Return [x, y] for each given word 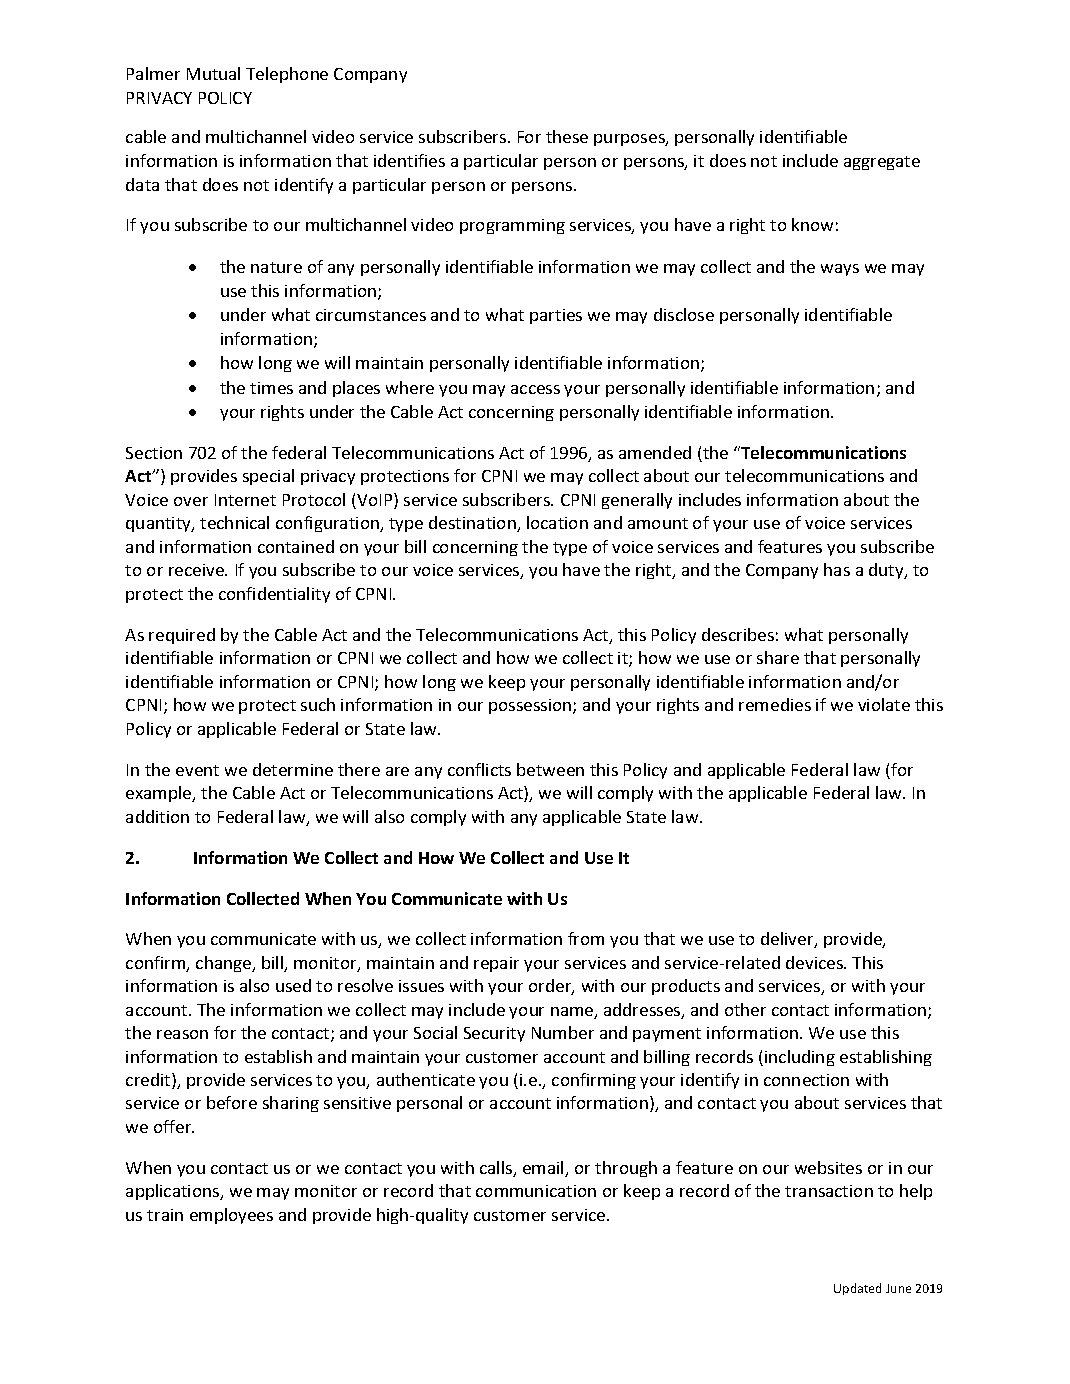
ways [840, 270]
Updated [857, 1289]
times [271, 388]
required [182, 636]
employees [231, 1216]
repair [496, 964]
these [567, 136]
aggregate [882, 163]
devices [815, 962]
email [544, 1169]
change [225, 964]
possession [531, 706]
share [778, 657]
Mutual [213, 73]
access [535, 389]
